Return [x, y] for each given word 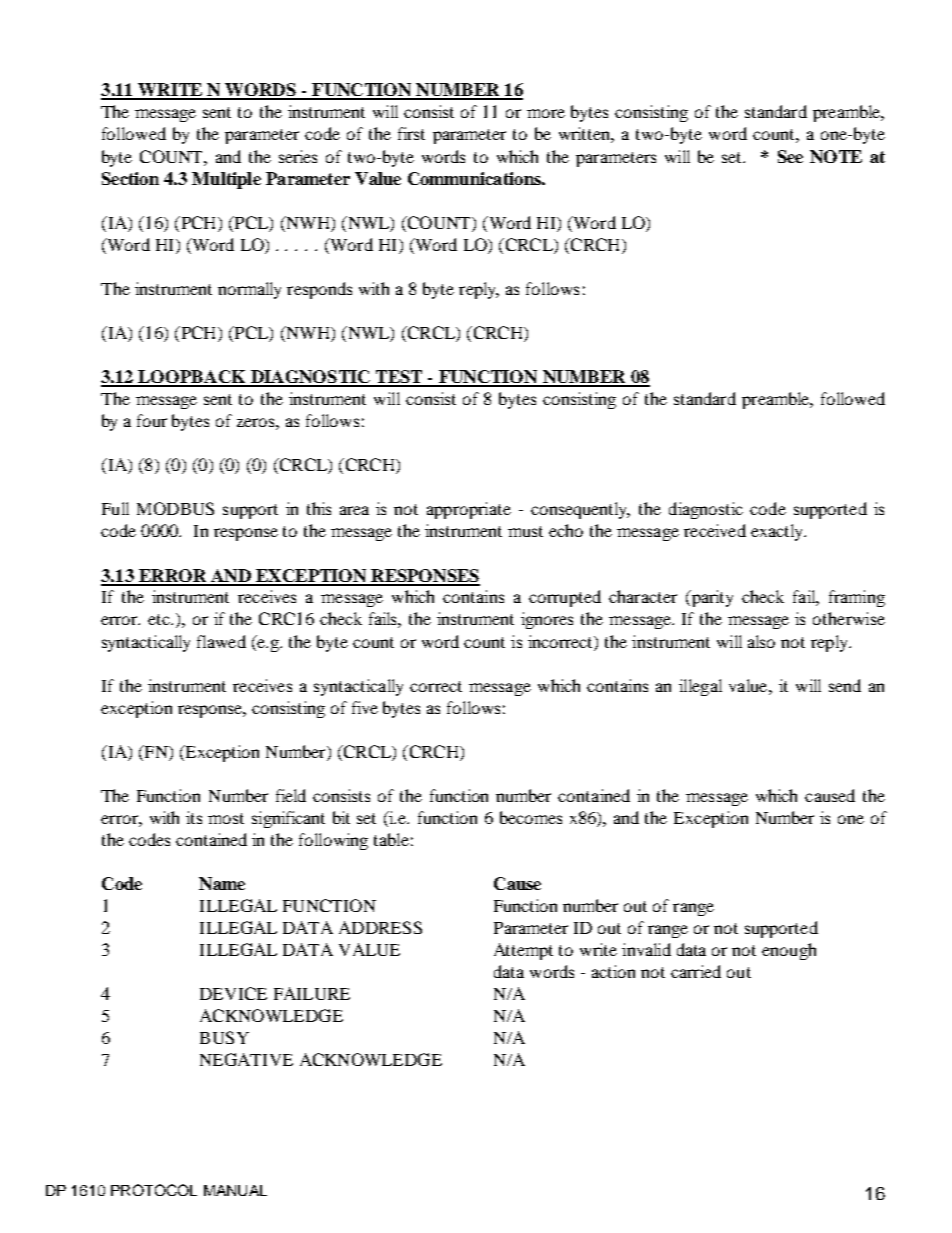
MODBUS [175, 508]
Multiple [226, 180]
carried [696, 971]
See [790, 156]
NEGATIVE [246, 1059]
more [546, 113]
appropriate [469, 510]
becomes [531, 817]
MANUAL [235, 1190]
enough [789, 951]
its [194, 817]
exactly [778, 532]
